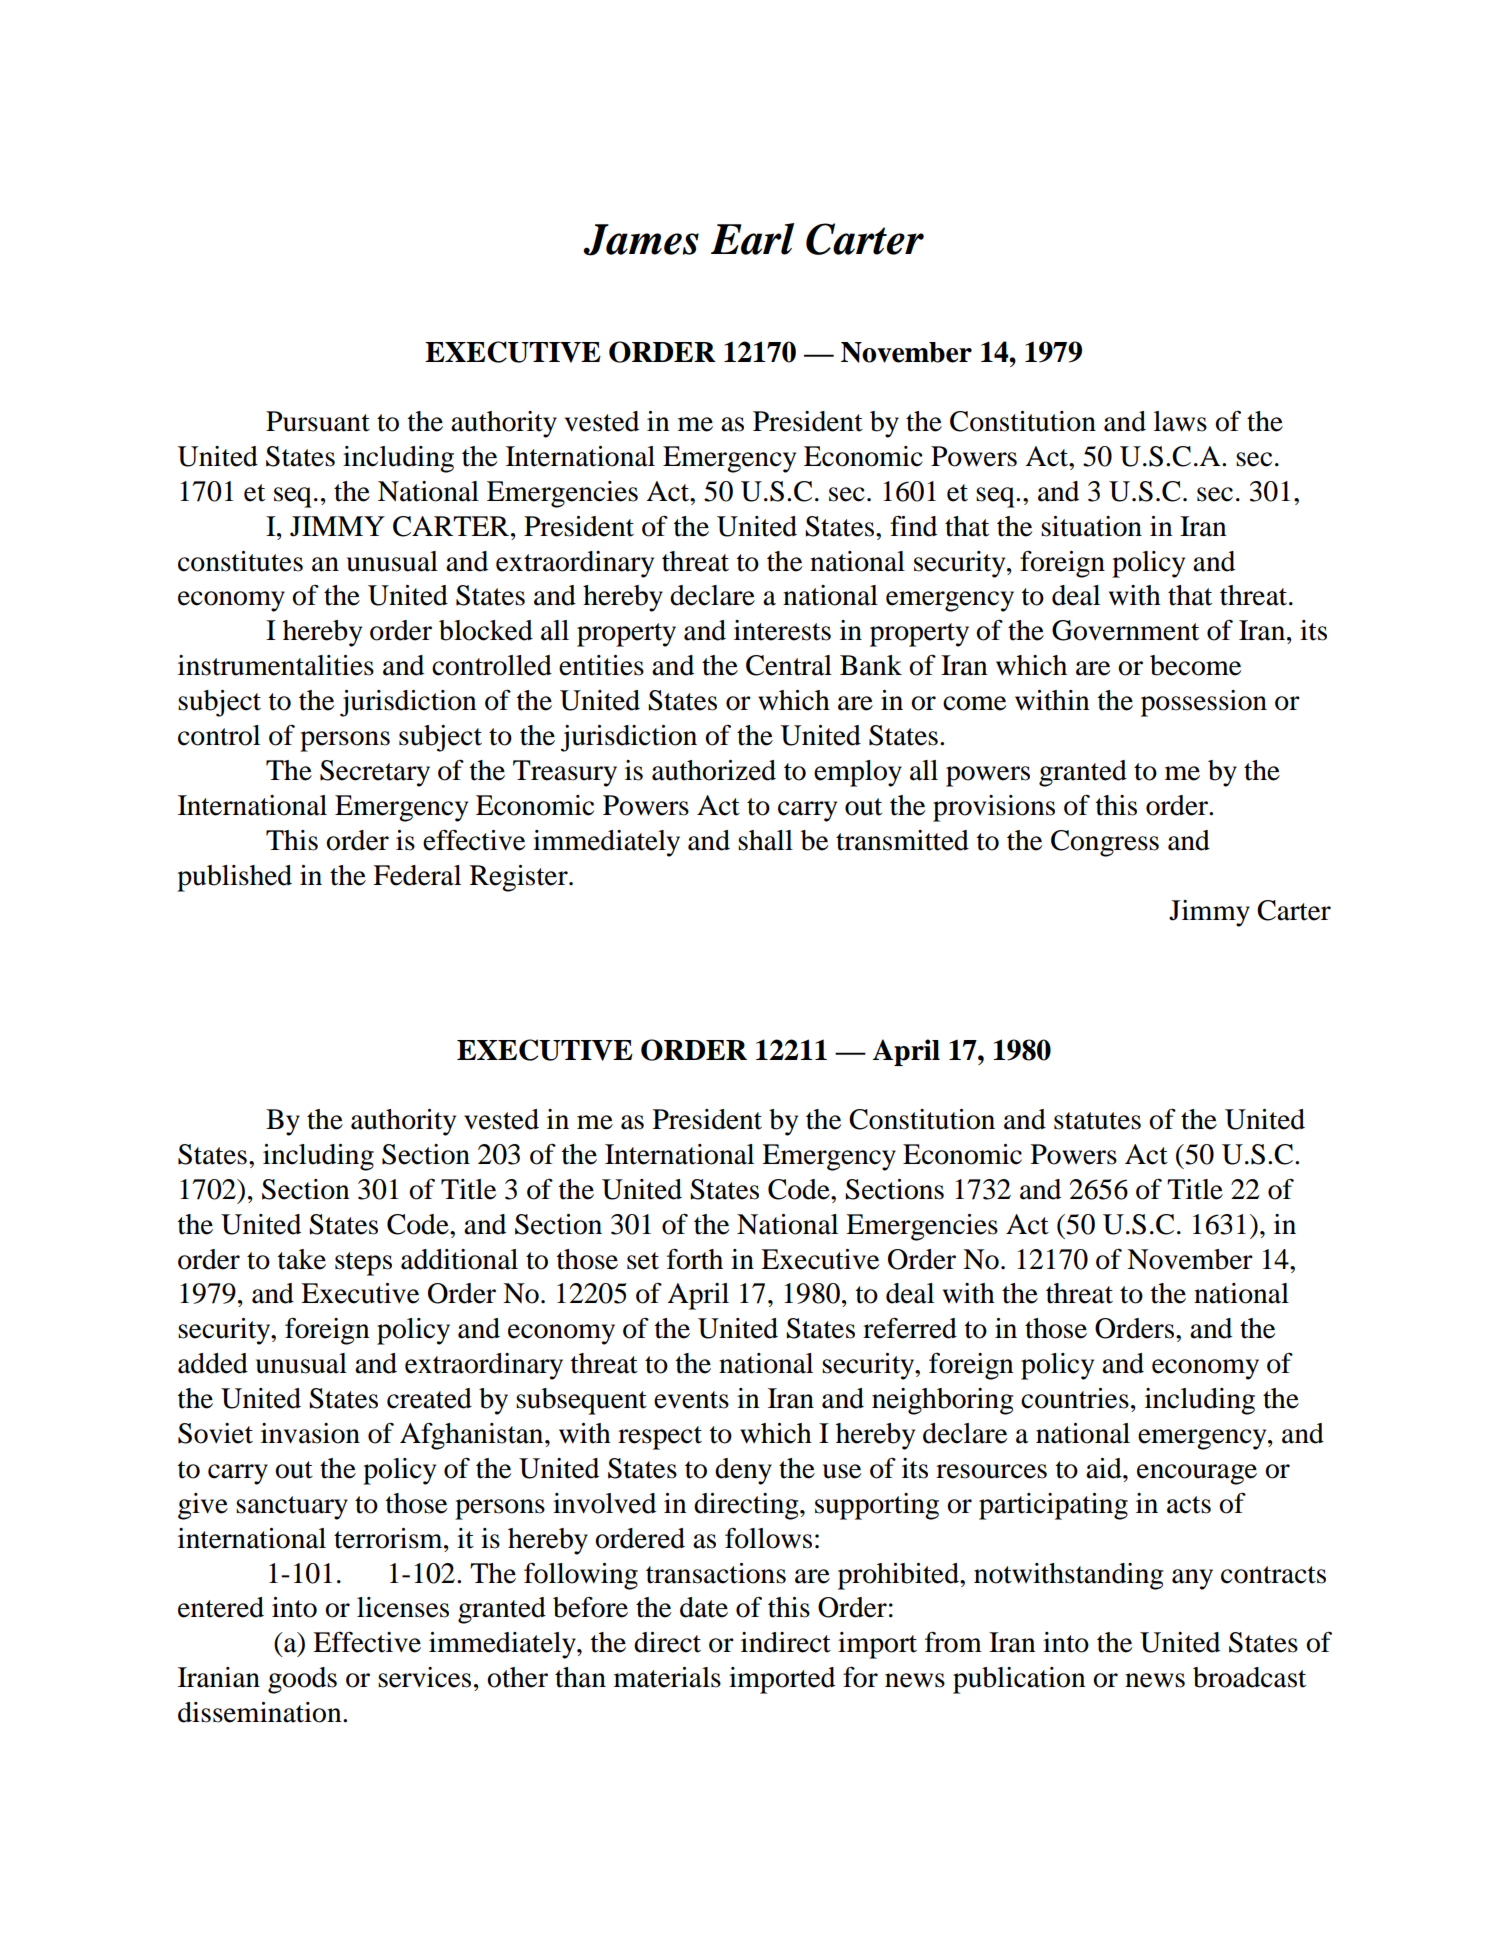 The width and height of the document is (1508, 1952). I want to click on constitutes, so click(240, 561).
